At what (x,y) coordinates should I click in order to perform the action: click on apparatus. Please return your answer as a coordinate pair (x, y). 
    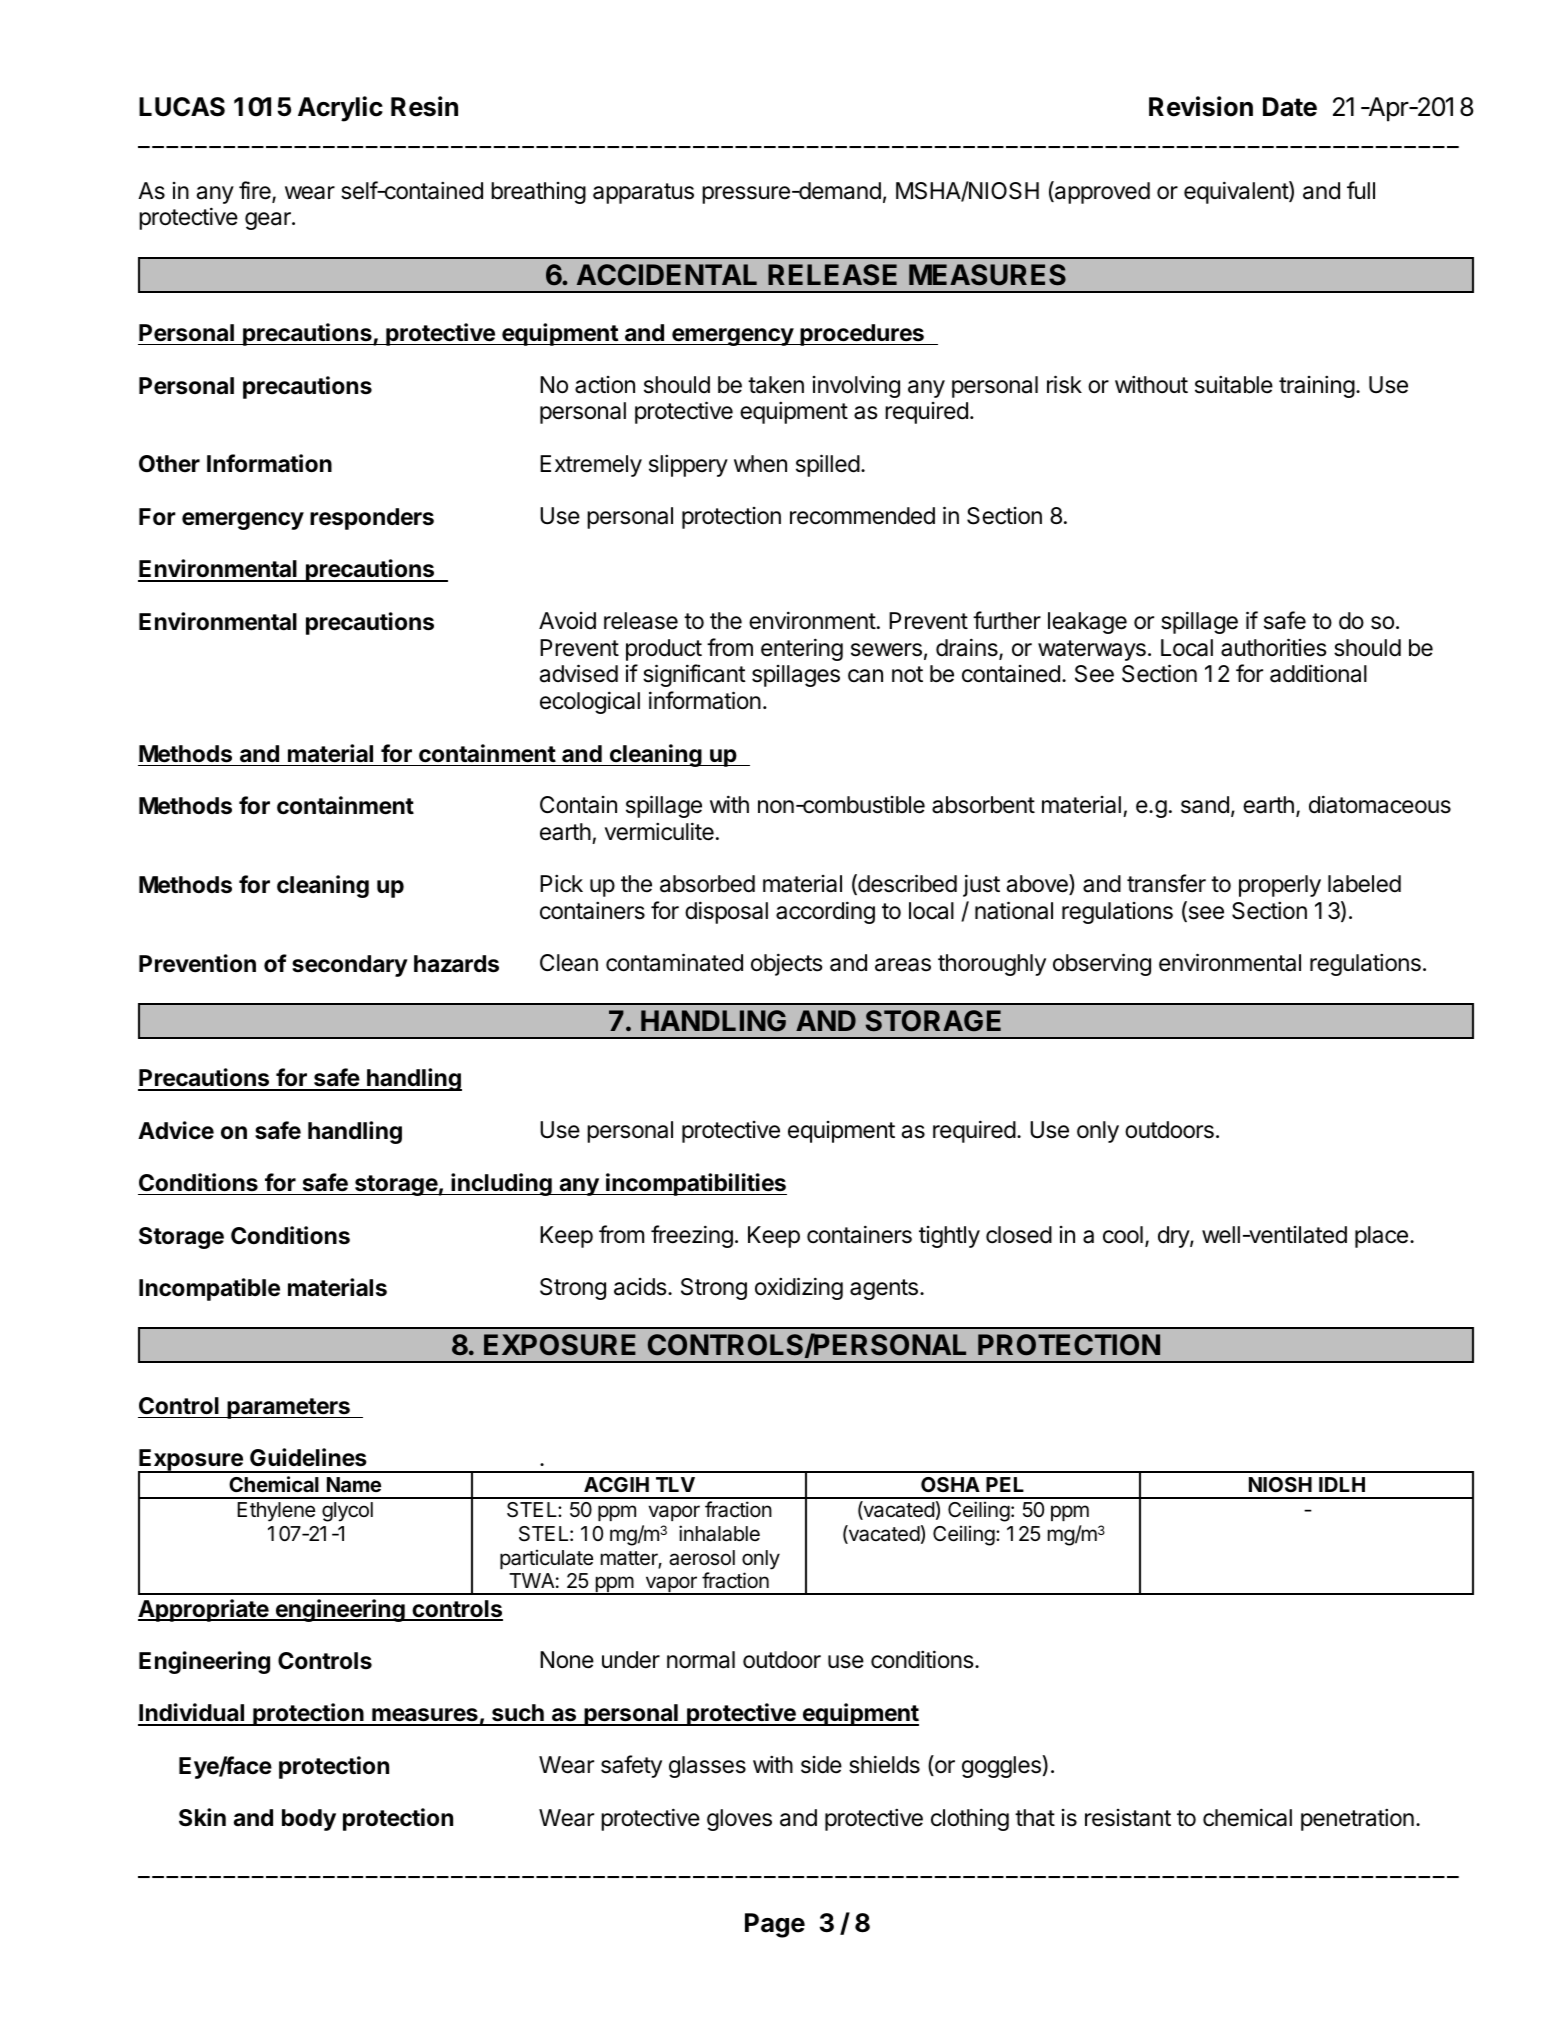
    Looking at the image, I should click on (643, 193).
